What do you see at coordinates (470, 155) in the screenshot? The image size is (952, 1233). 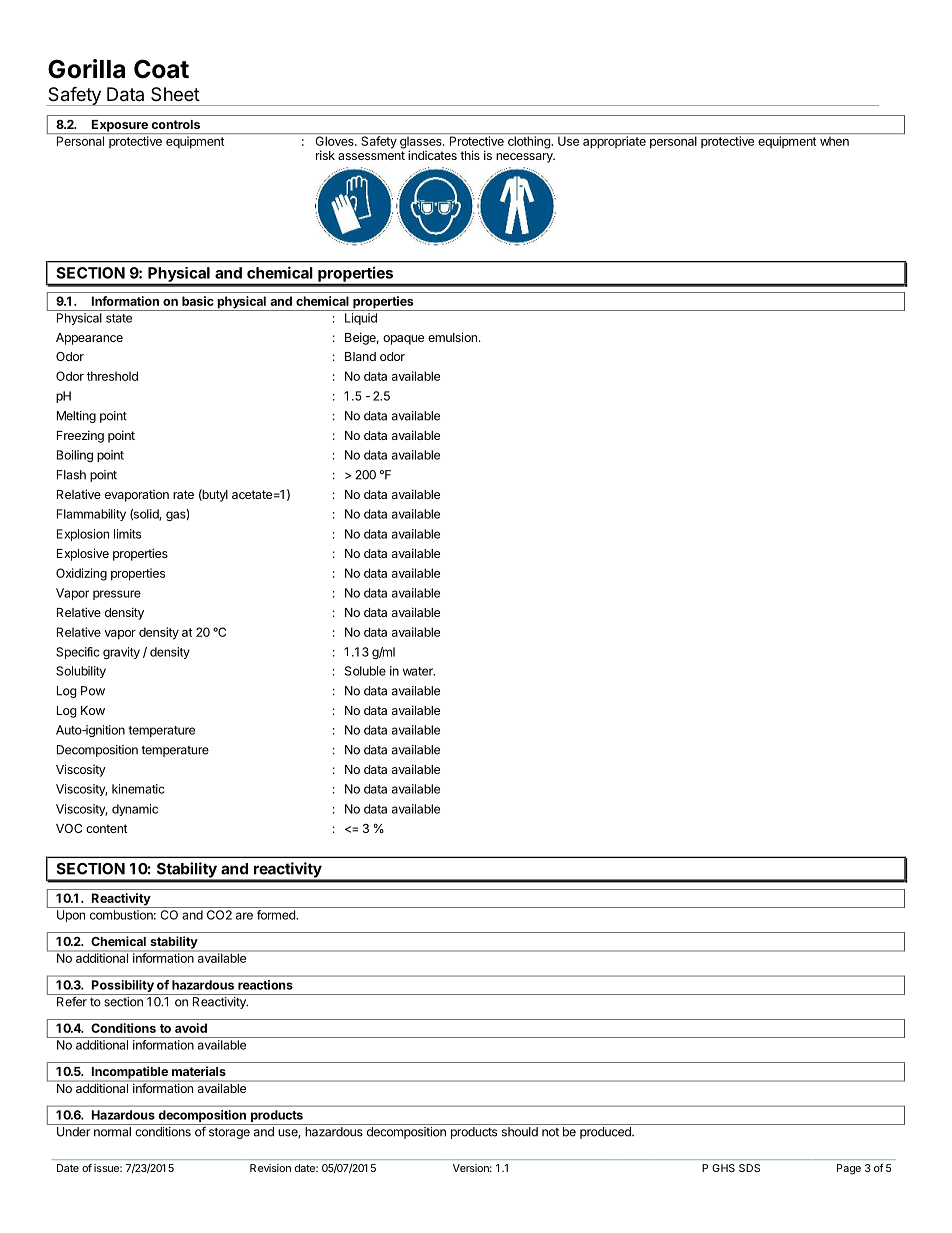 I see `this` at bounding box center [470, 155].
